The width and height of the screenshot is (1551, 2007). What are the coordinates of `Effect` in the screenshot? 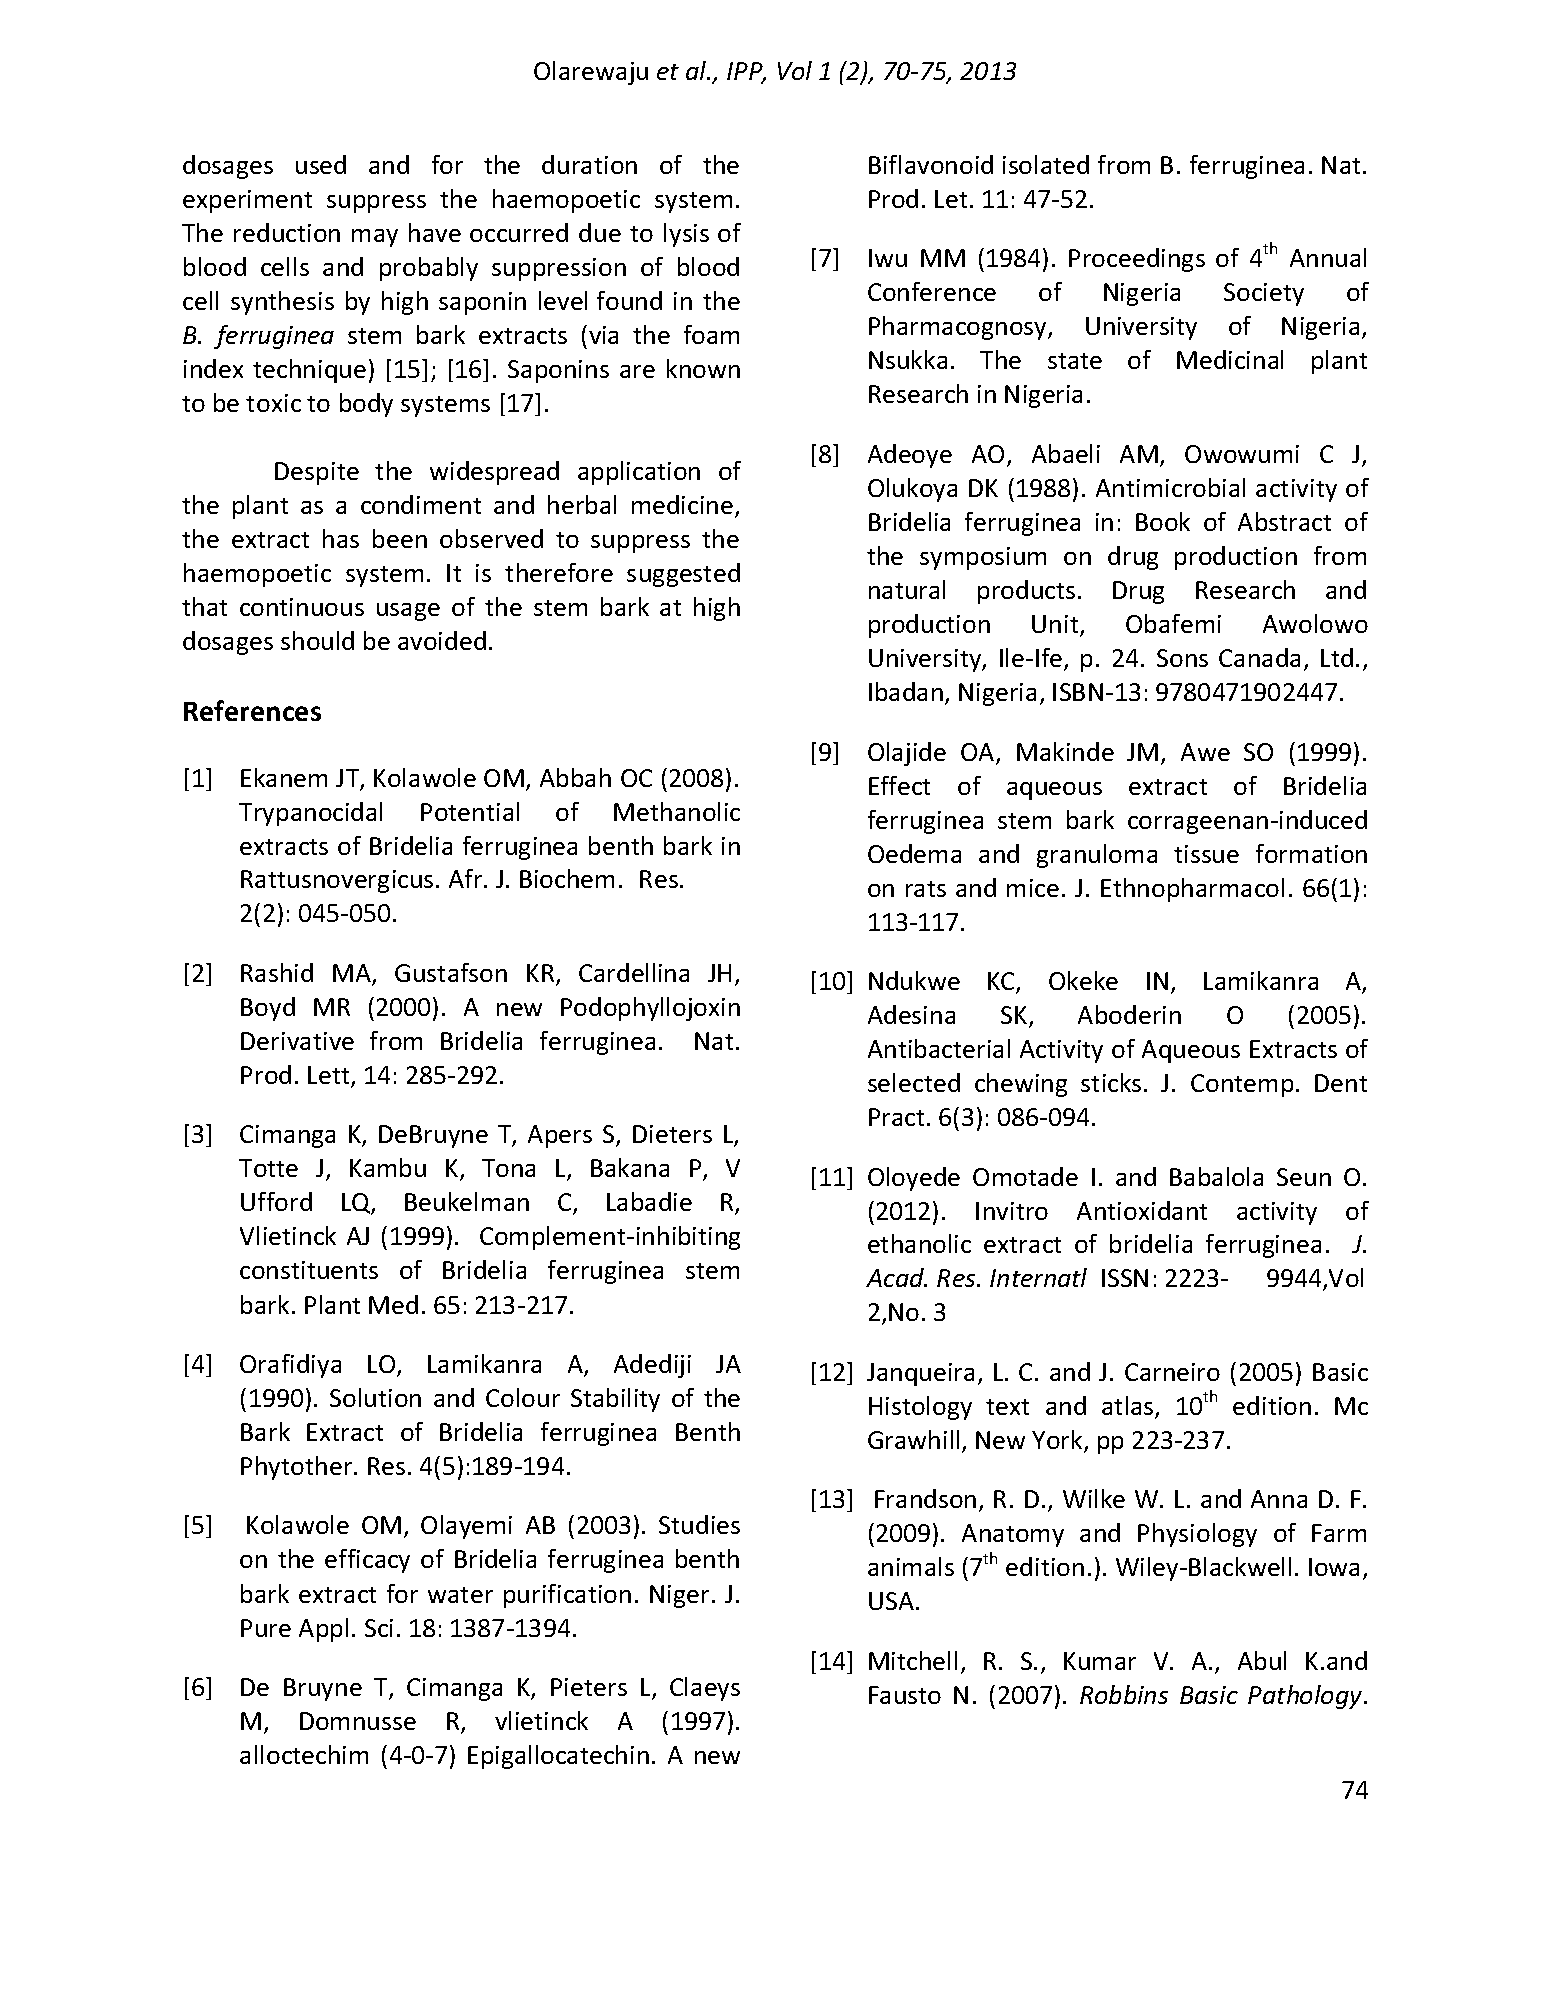 It's located at (899, 785).
